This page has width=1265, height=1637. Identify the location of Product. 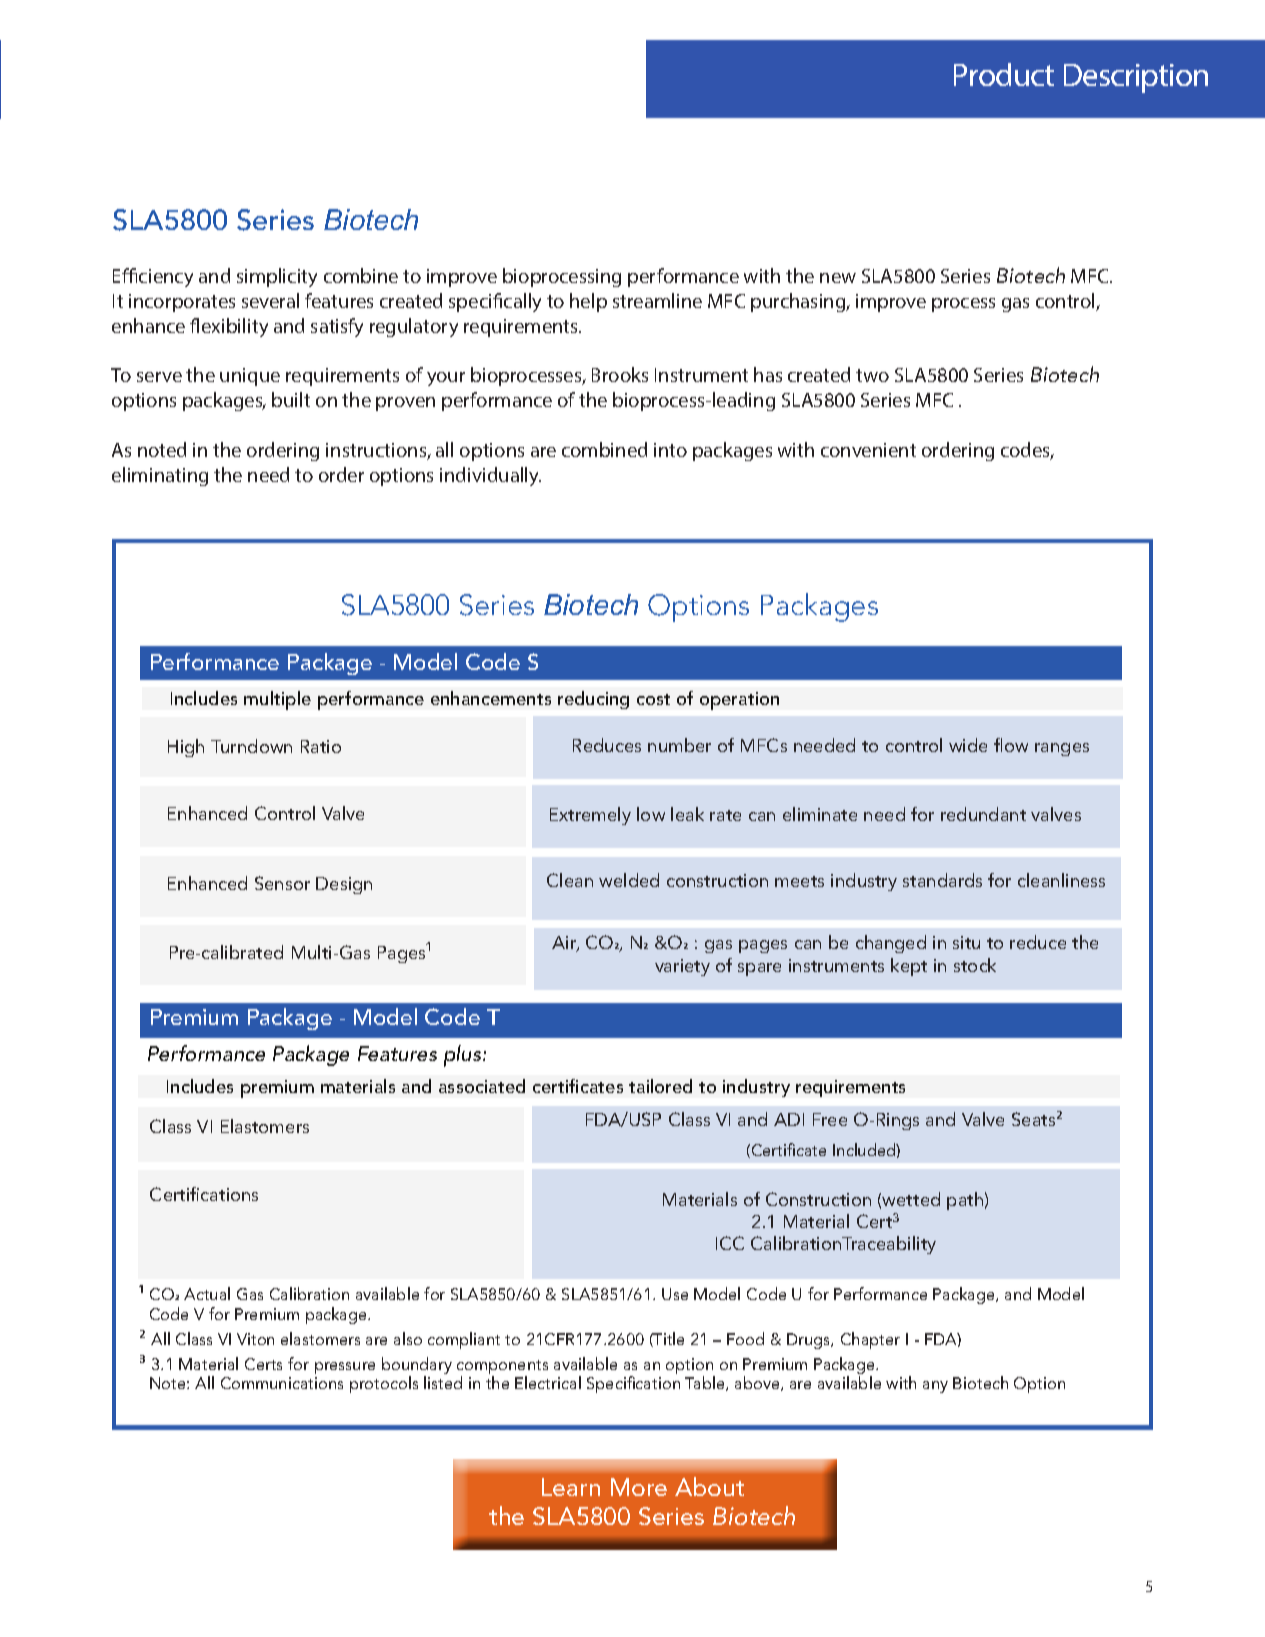
(1004, 74).
